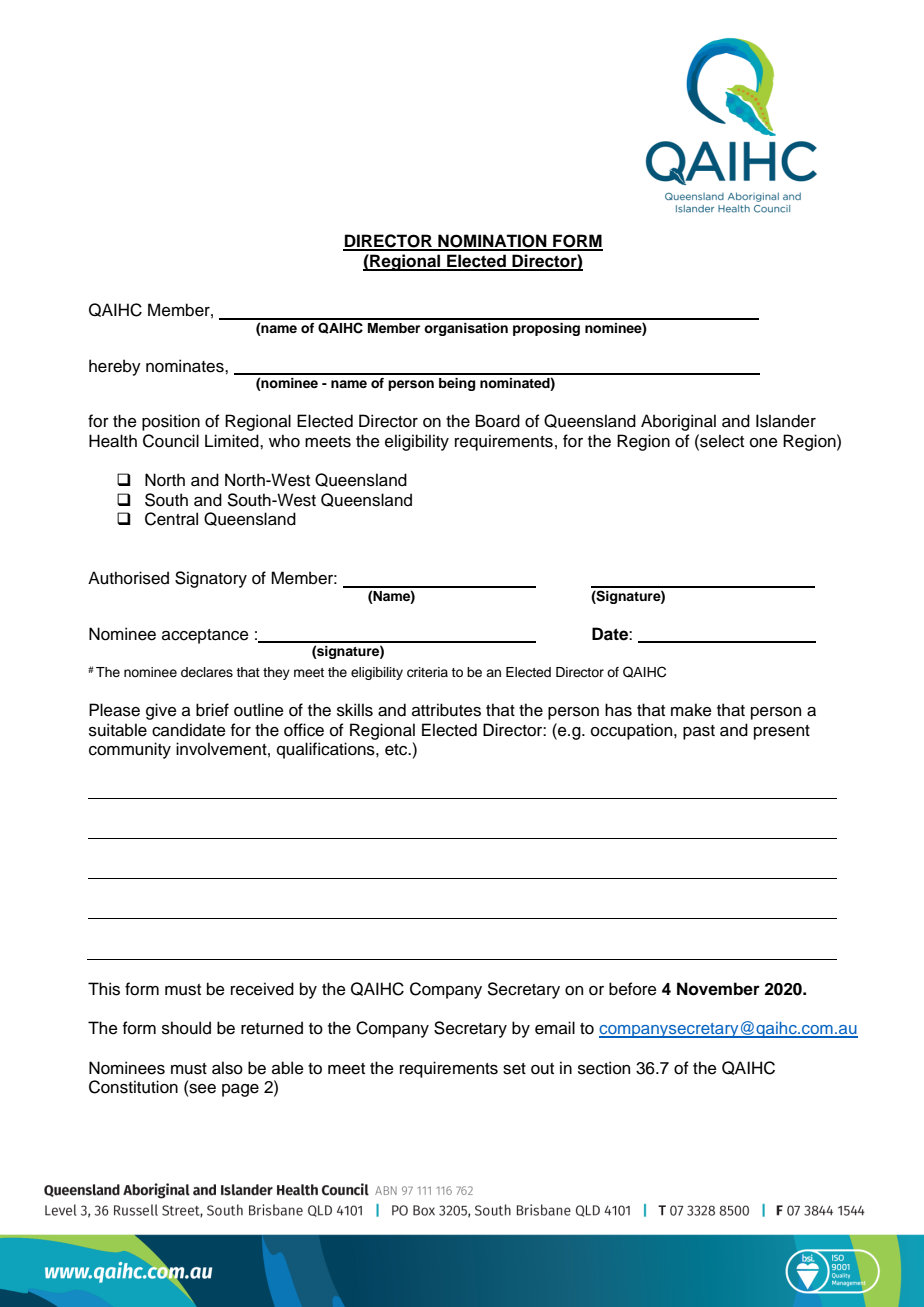 The height and width of the screenshot is (1307, 924). Describe the element at coordinates (718, 989) in the screenshot. I see `November` at that location.
